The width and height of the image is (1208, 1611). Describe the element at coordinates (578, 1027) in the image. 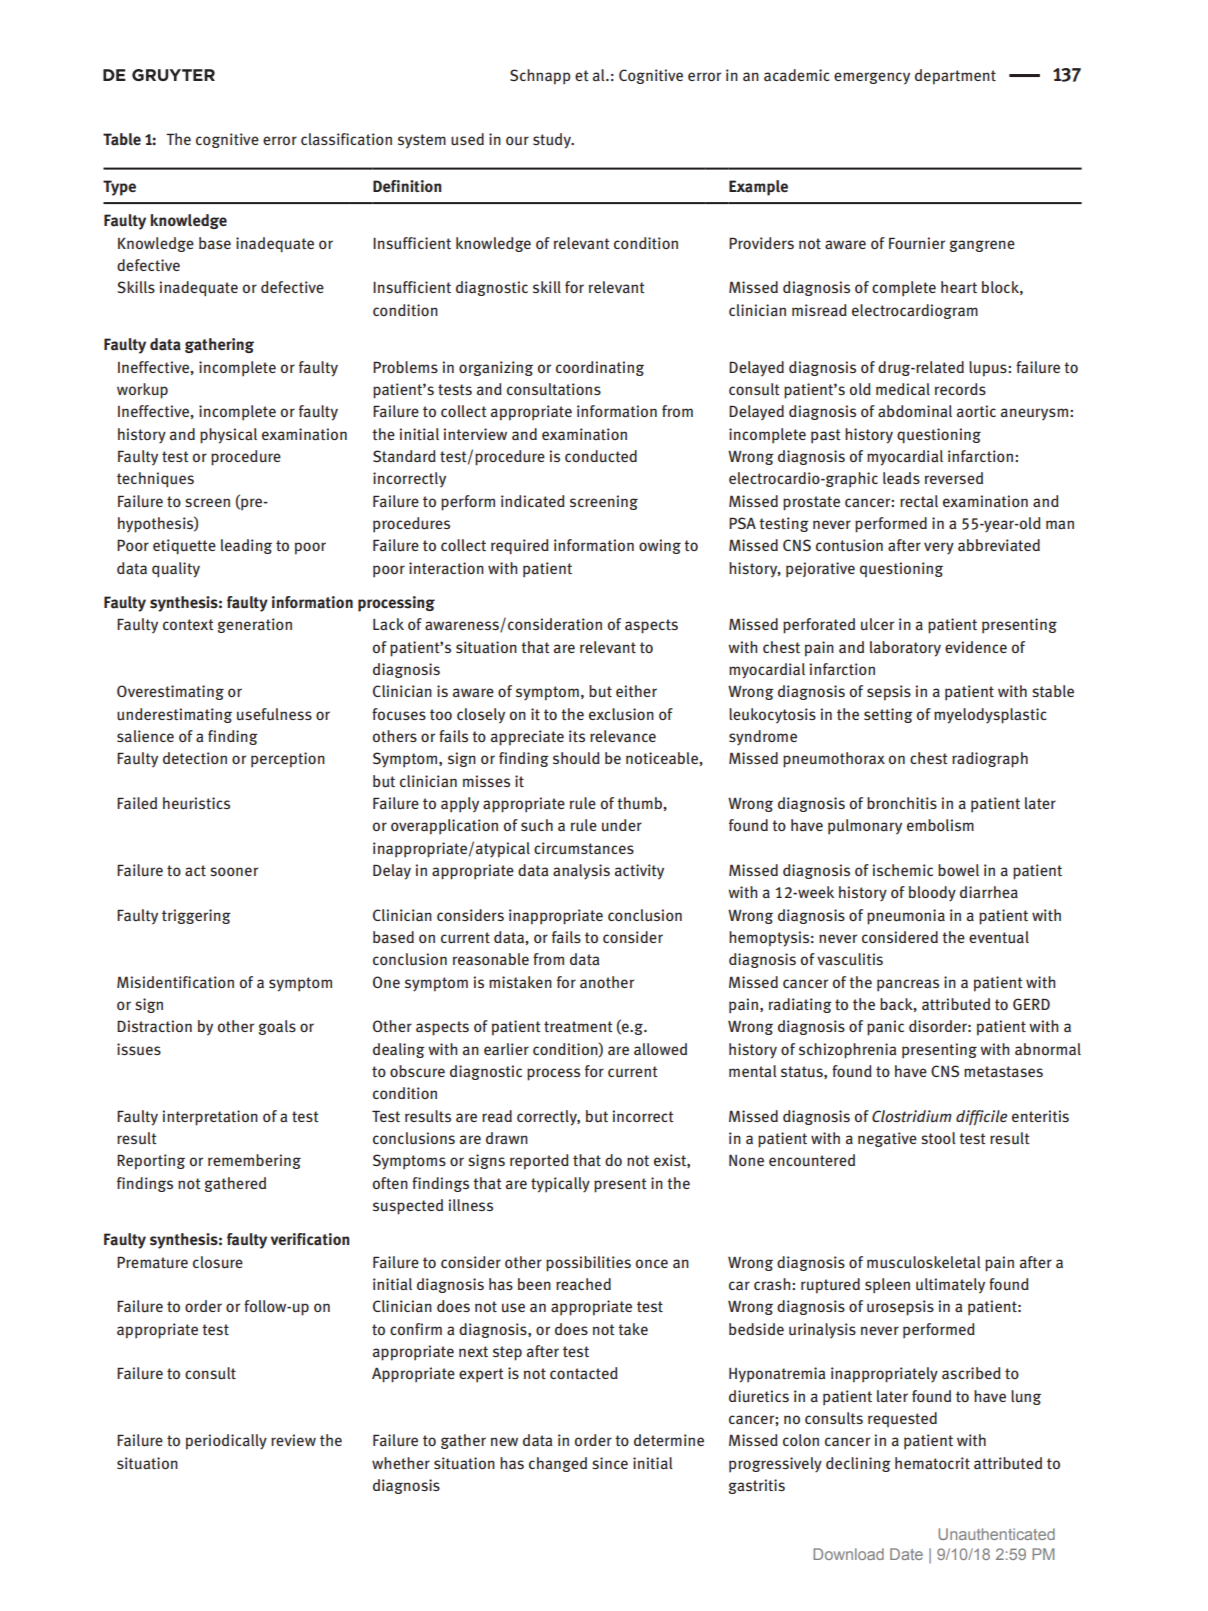

I see `treatment` at that location.
